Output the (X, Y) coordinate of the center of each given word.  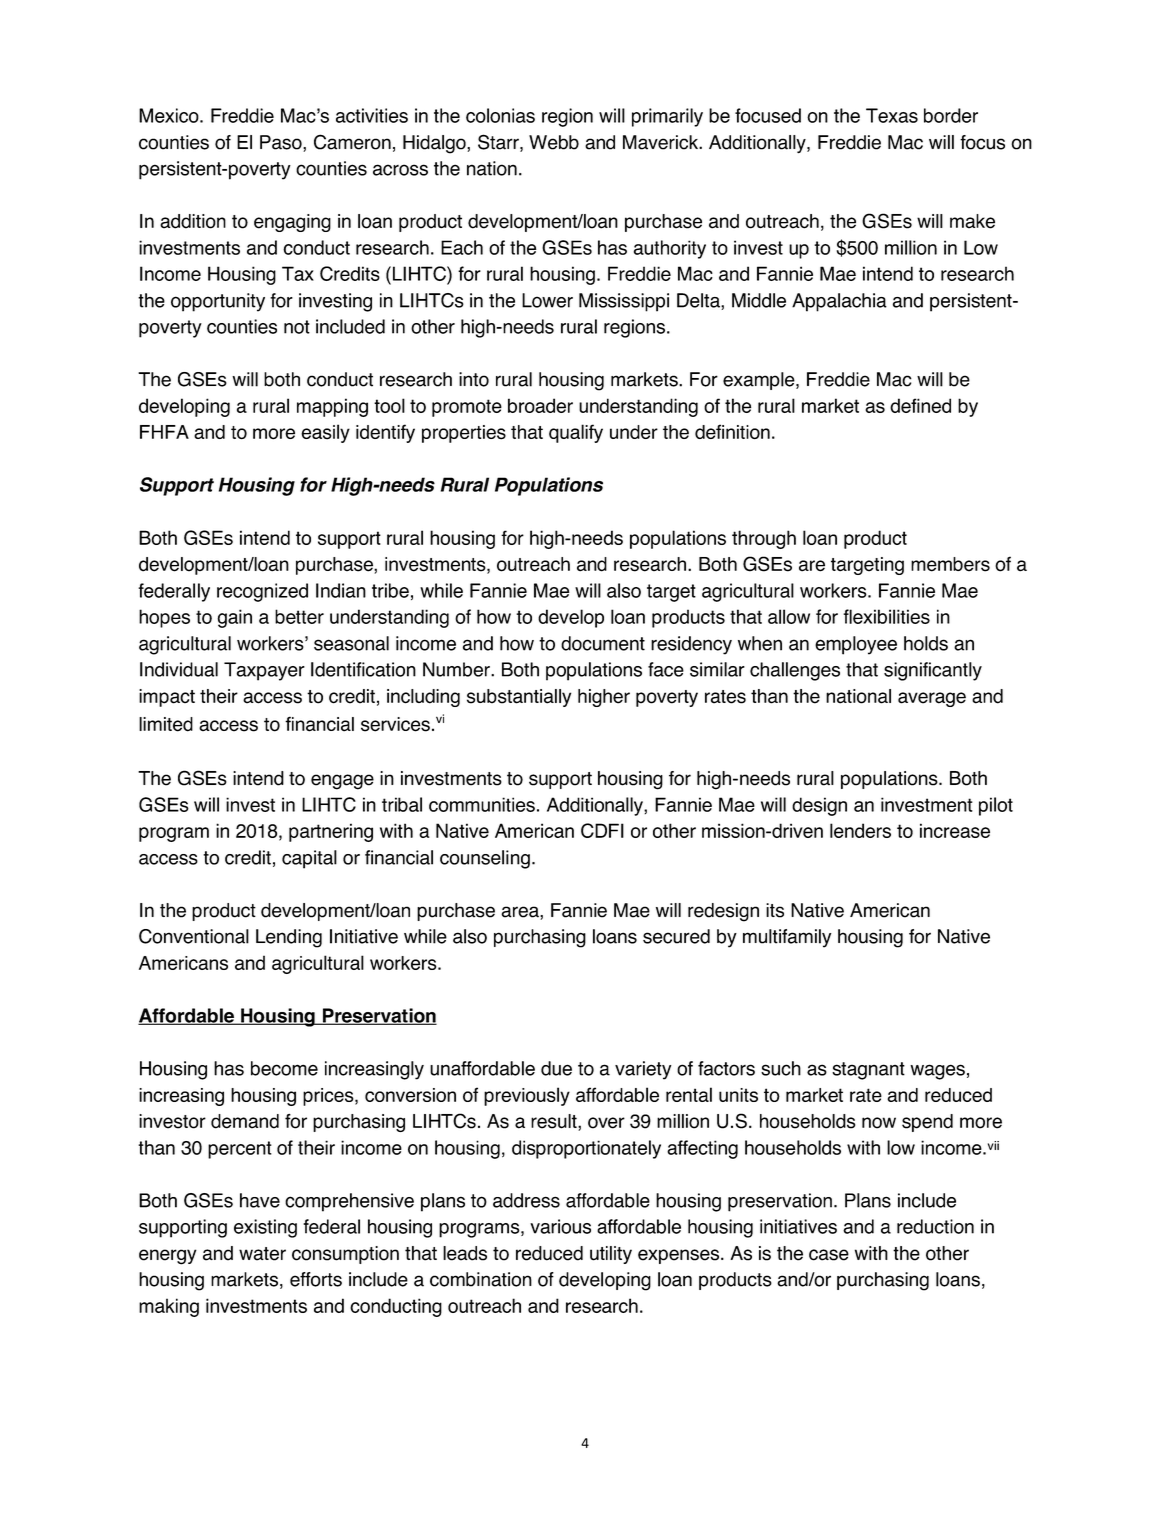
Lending (289, 938)
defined (920, 405)
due (556, 1068)
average (932, 699)
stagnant (868, 1071)
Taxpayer (264, 671)
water (262, 1254)
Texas (892, 115)
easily (325, 433)
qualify (576, 433)
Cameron (352, 142)
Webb (554, 142)
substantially (519, 698)
